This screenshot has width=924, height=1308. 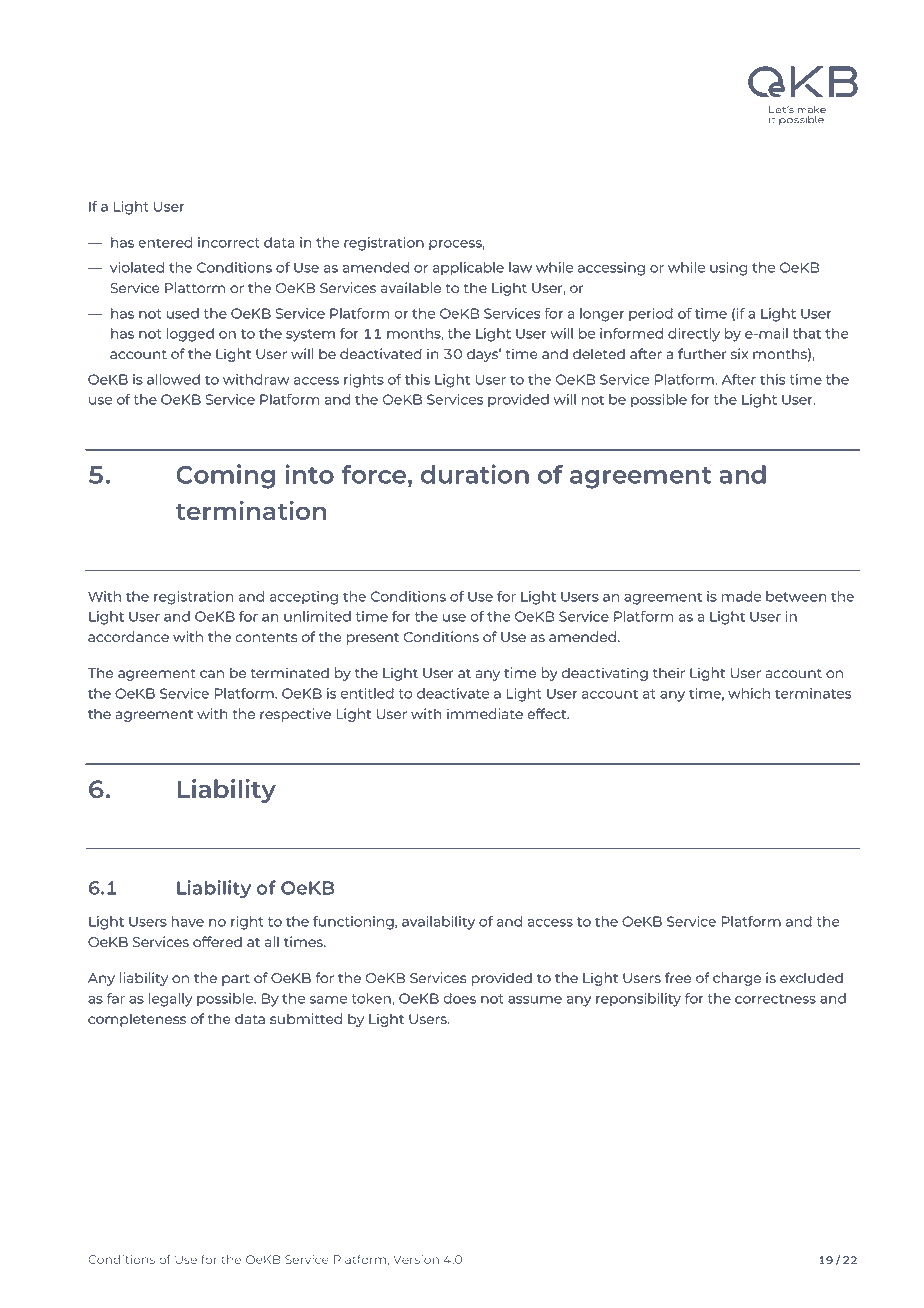 I want to click on does, so click(x=459, y=998).
